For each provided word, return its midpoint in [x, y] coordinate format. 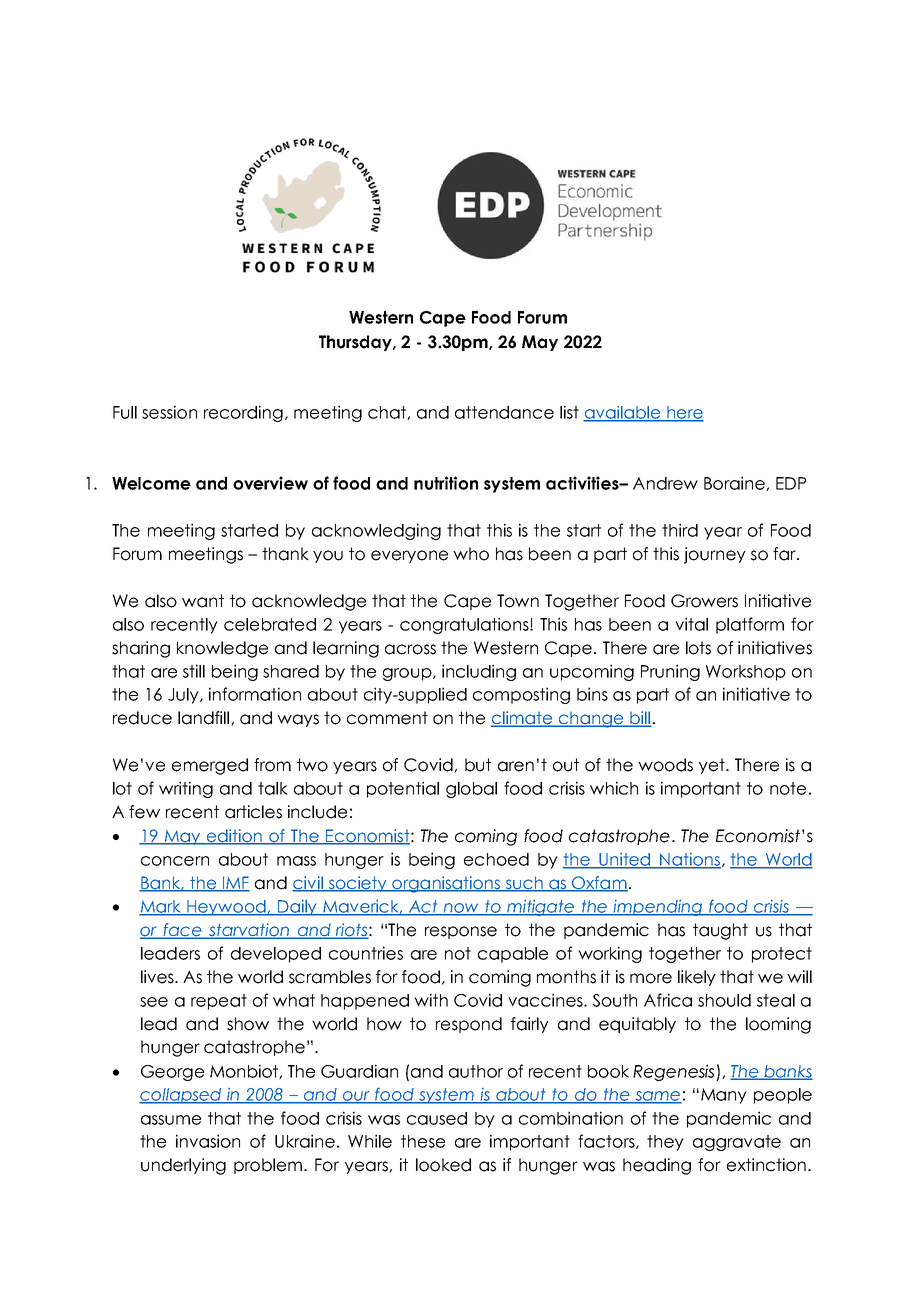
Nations [689, 860]
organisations [446, 884]
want [203, 601]
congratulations [465, 625]
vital [691, 624]
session [169, 412]
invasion [208, 1141]
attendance [504, 412]
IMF [235, 883]
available [623, 413]
